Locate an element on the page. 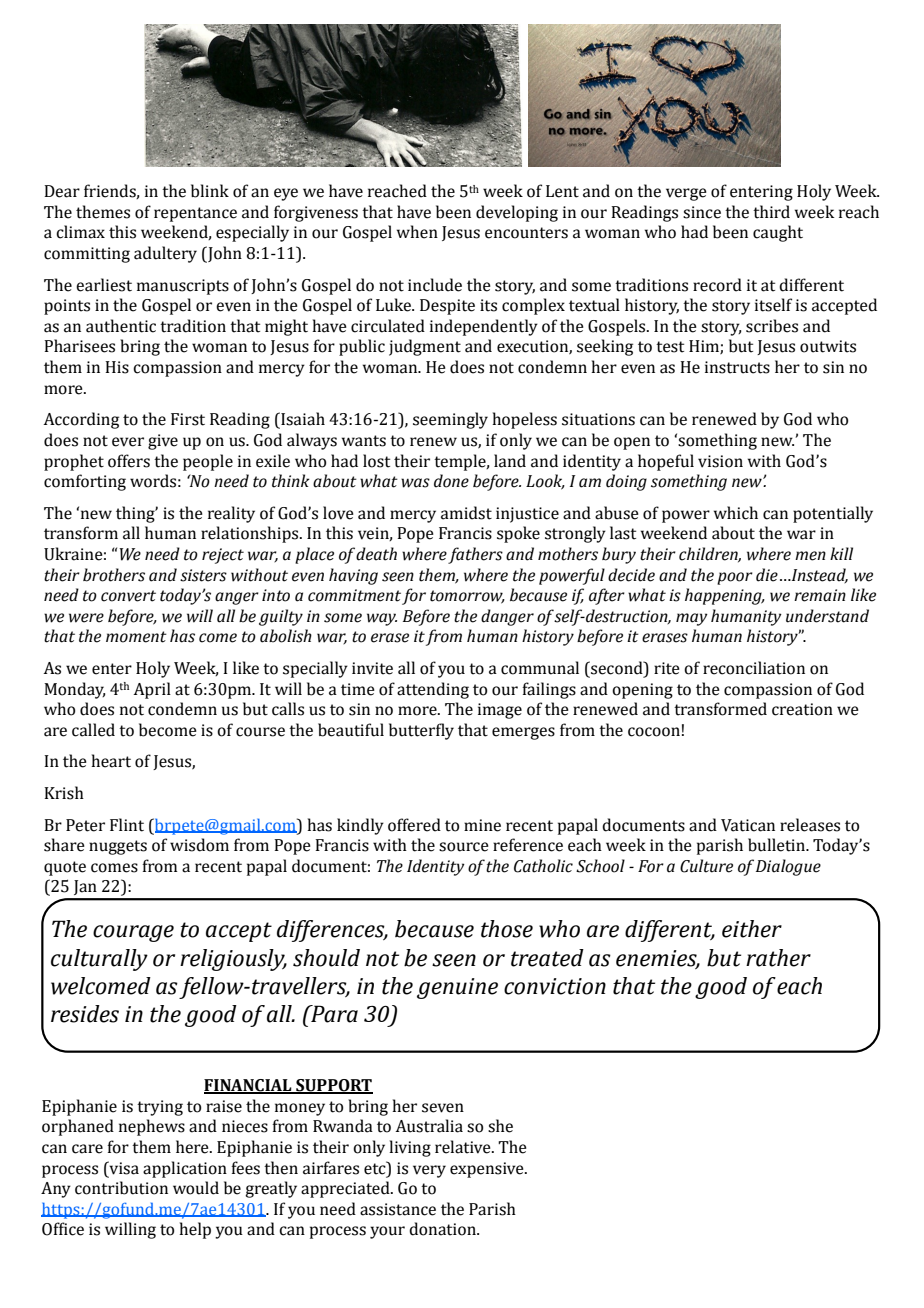 This page has height=1308, width=924. source is located at coordinates (464, 847).
